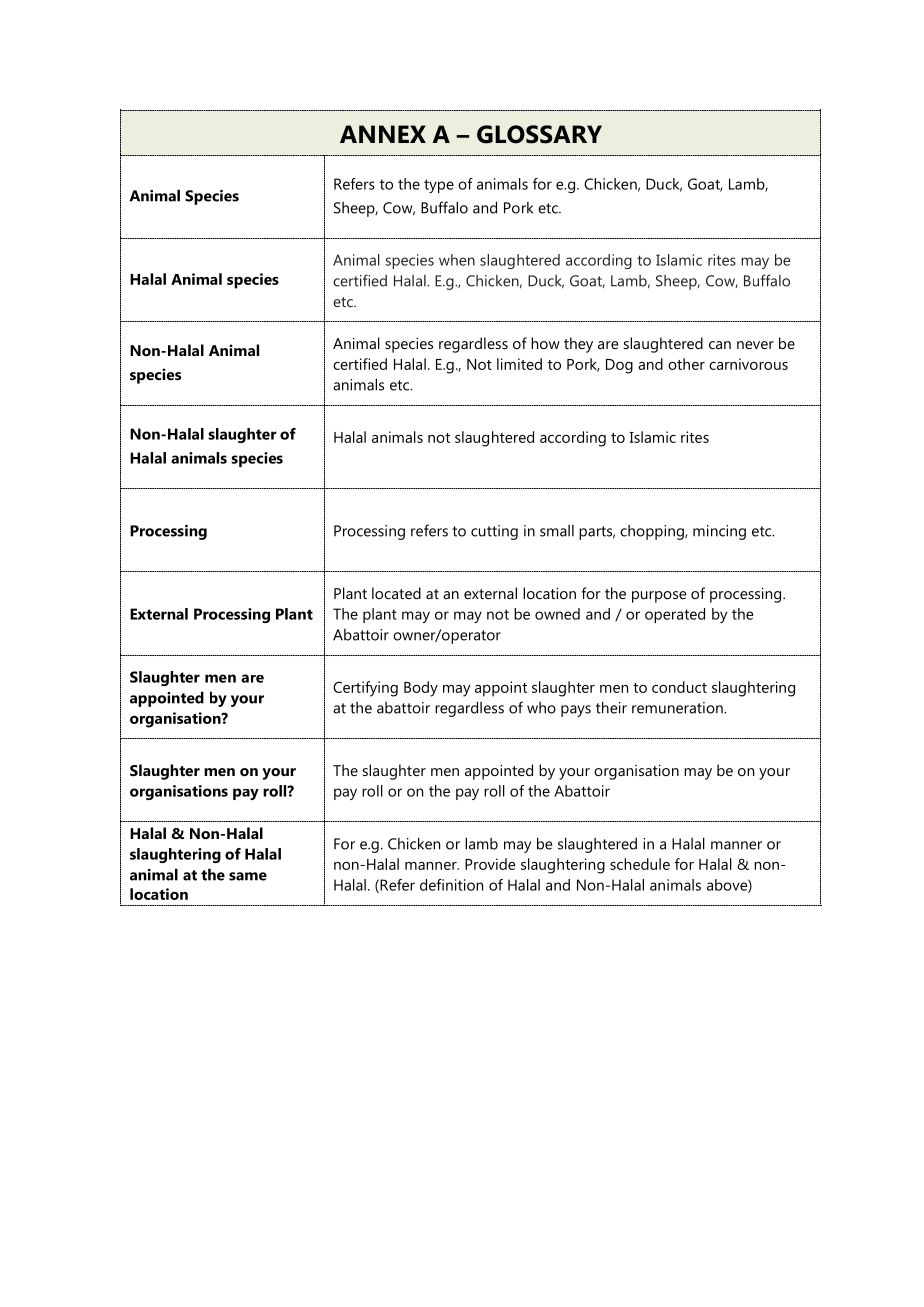  I want to click on GLOSSARY, so click(539, 134).
